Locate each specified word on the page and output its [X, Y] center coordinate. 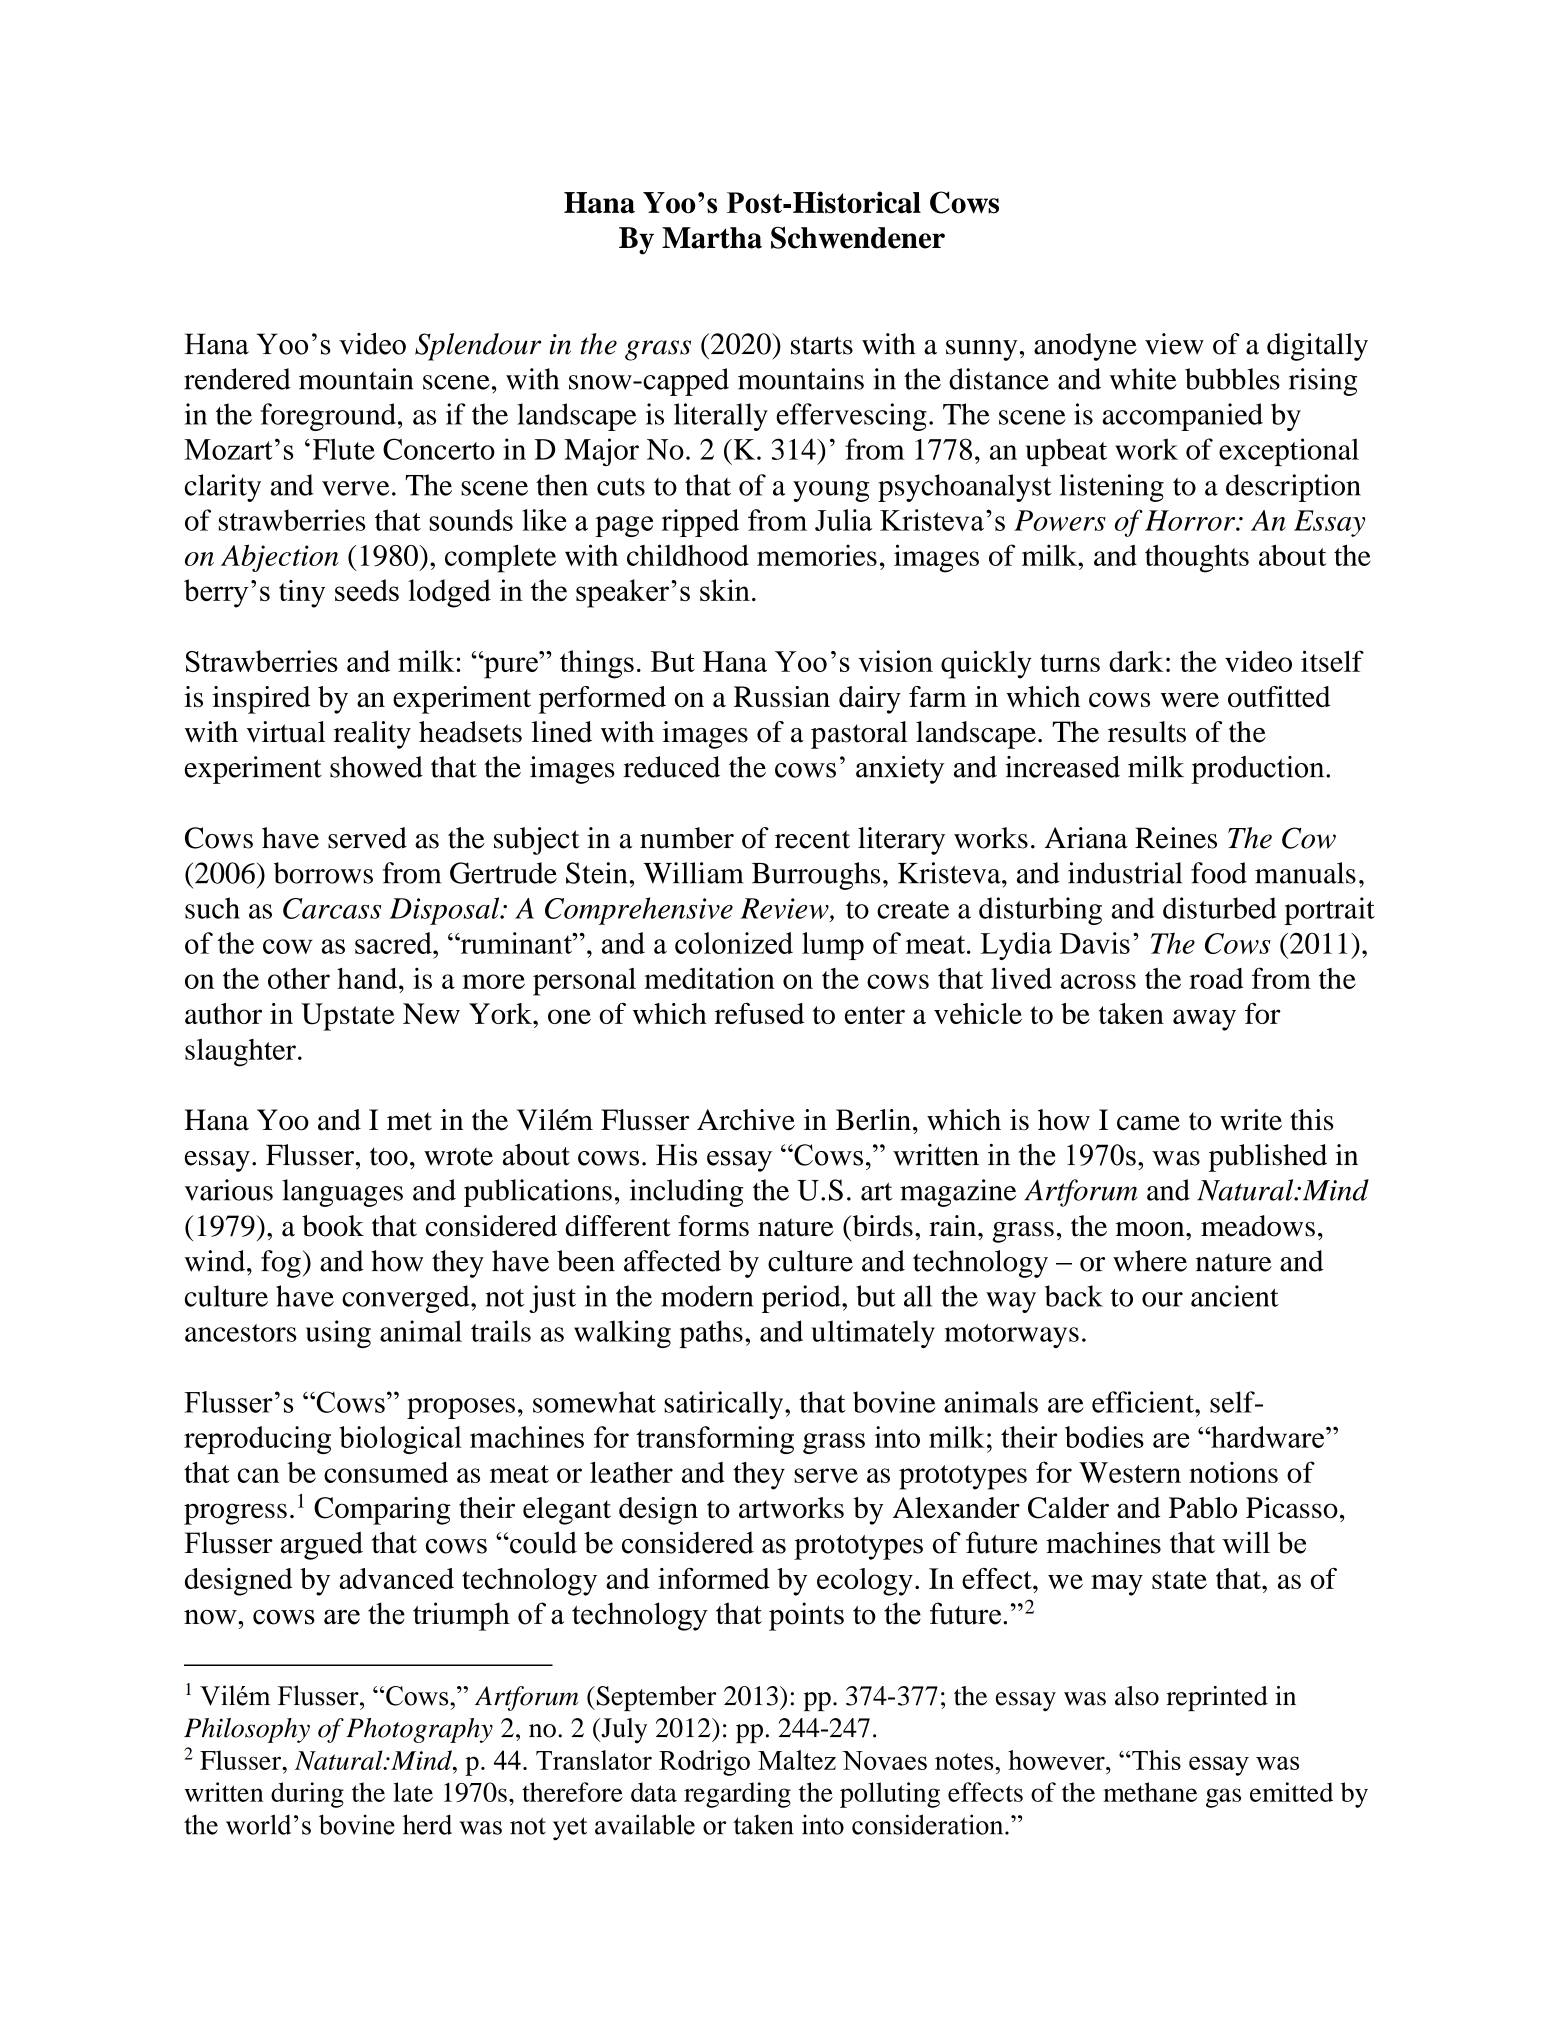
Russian [782, 696]
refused [759, 1013]
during [307, 1795]
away [1204, 1020]
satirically [725, 1405]
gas [1223, 1798]
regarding [737, 1795]
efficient [1144, 1402]
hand [368, 978]
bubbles [1232, 379]
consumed [386, 1472]
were [1190, 699]
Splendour [478, 347]
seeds [367, 590]
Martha [712, 238]
